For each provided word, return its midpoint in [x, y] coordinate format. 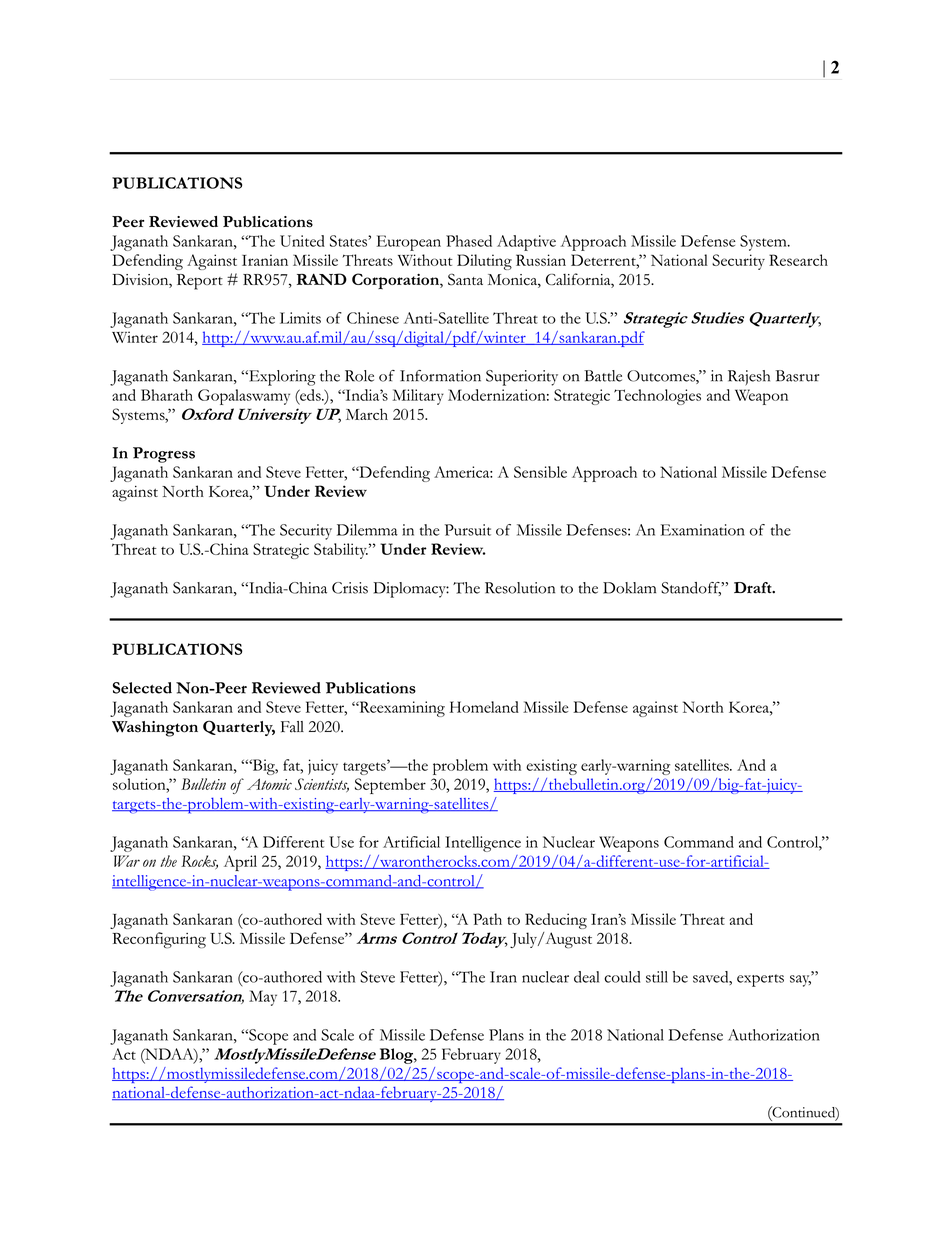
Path [487, 919]
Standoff [691, 589]
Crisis [350, 588]
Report [200, 282]
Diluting [484, 262]
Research [798, 260]
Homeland [484, 707]
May [263, 998]
